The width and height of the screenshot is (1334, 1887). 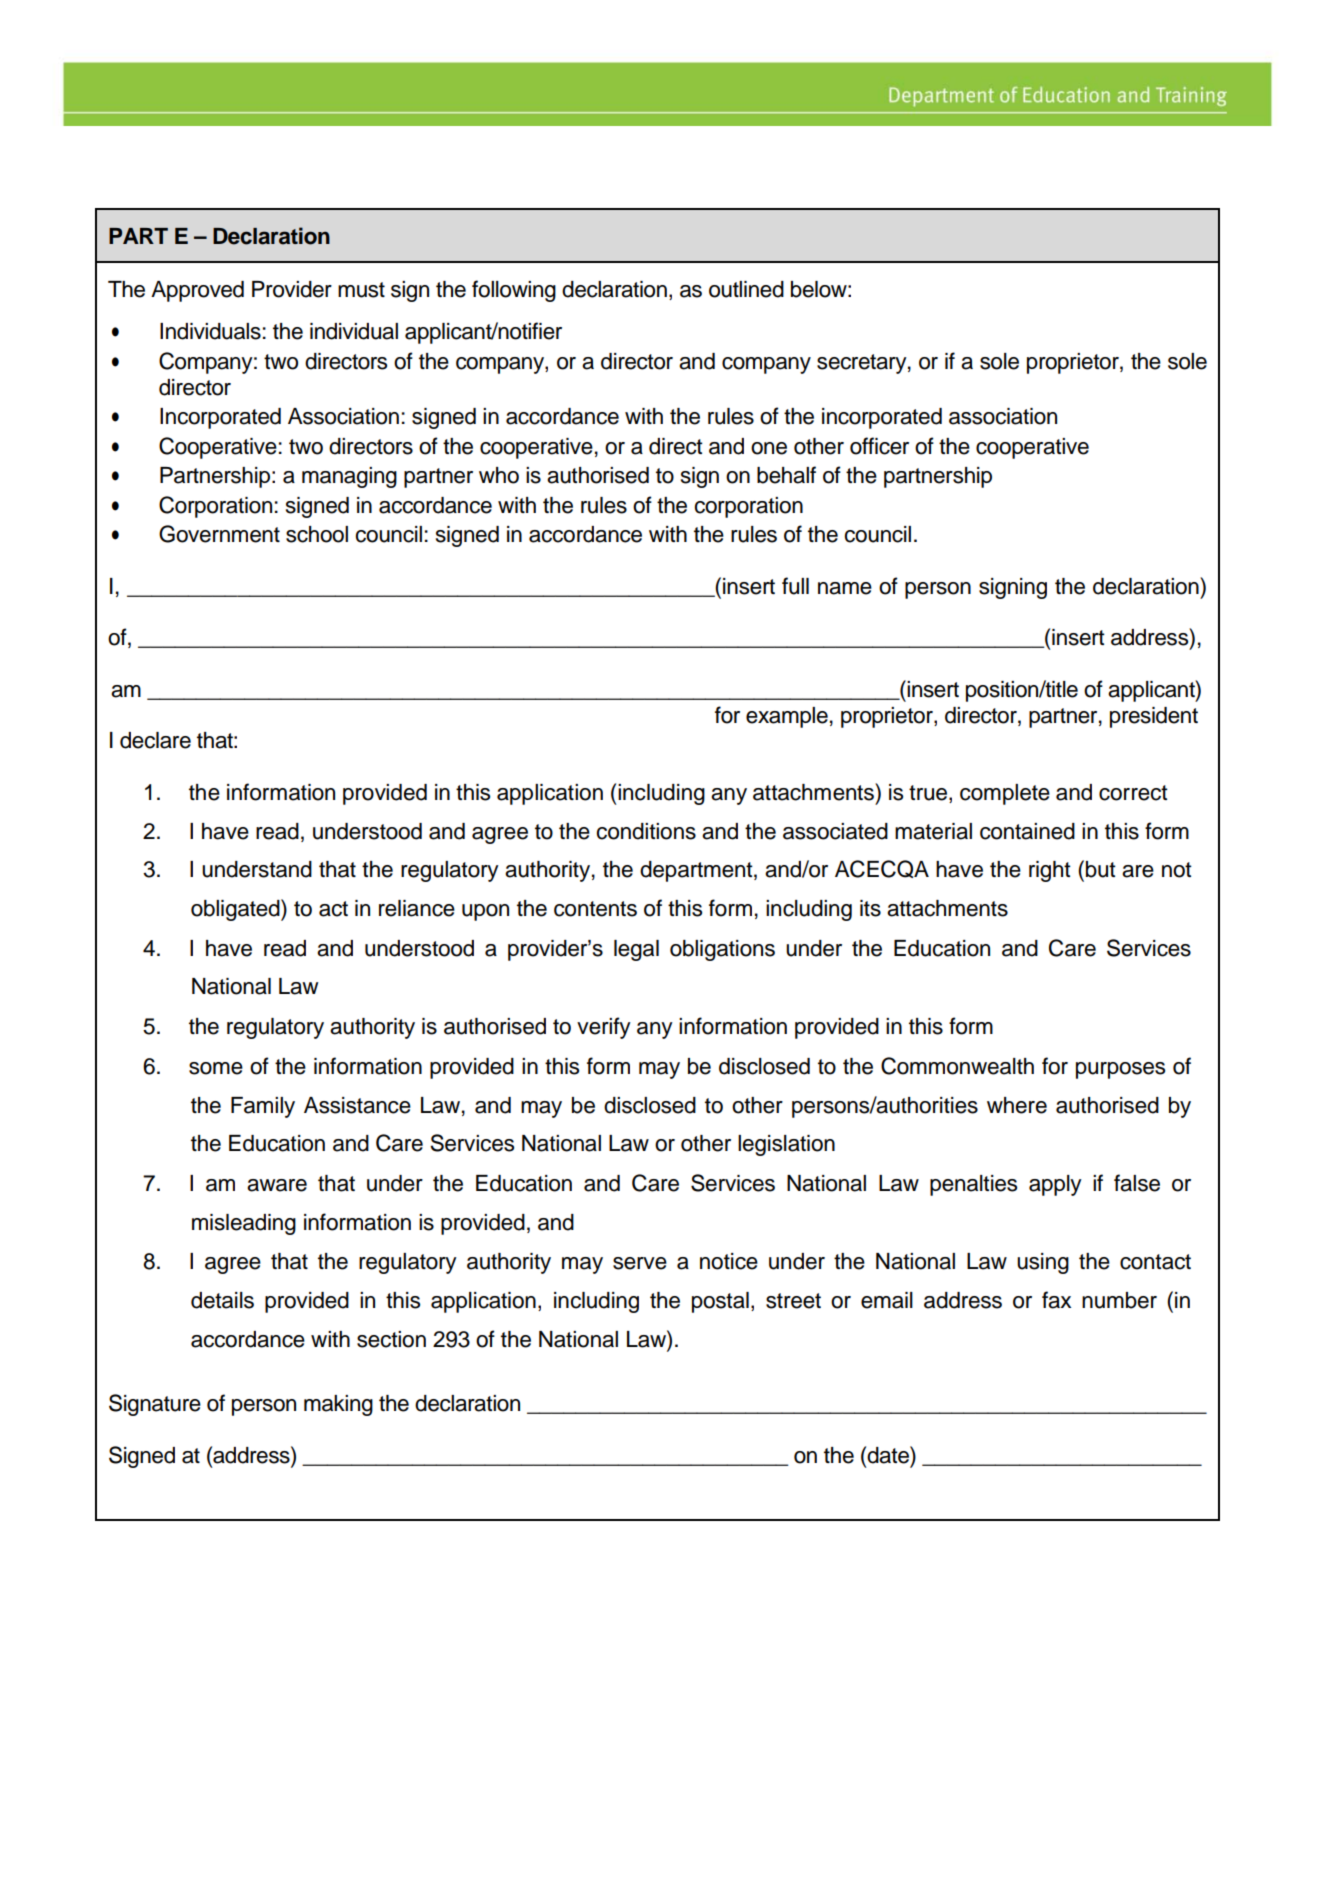 What do you see at coordinates (1056, 1300) in the screenshot?
I see `fax` at bounding box center [1056, 1300].
